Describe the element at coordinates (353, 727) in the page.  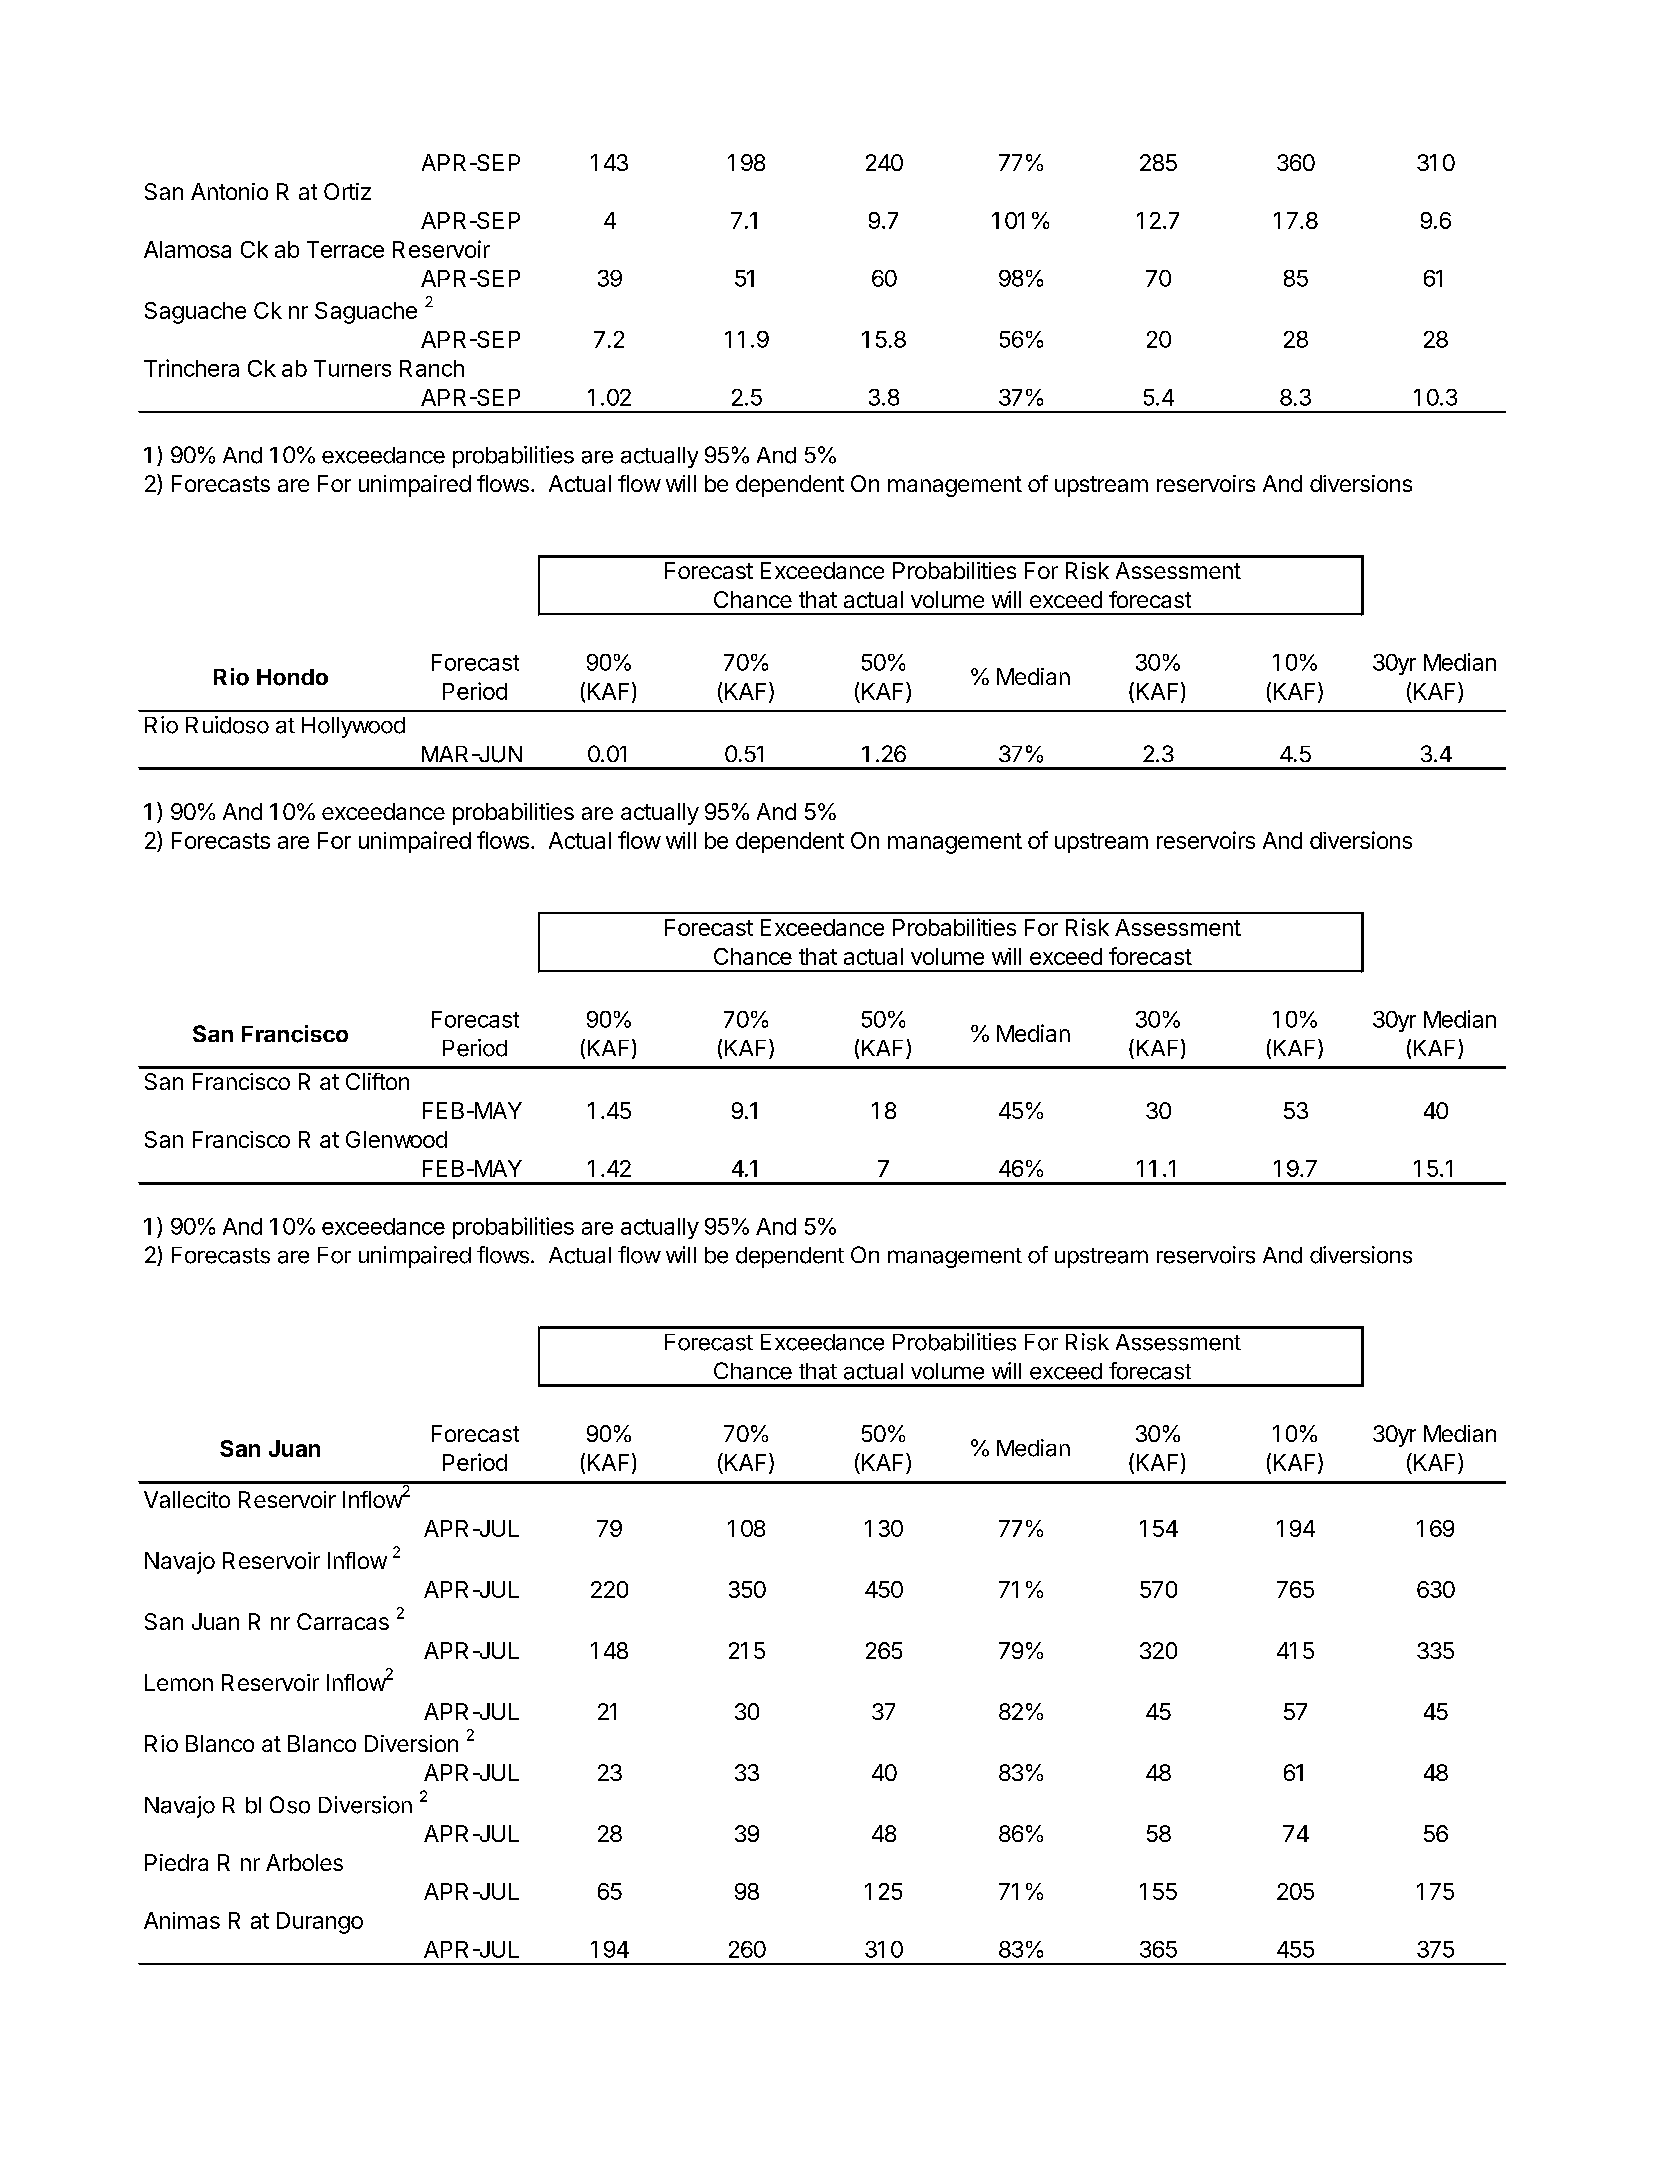
I see `Hollywood` at that location.
